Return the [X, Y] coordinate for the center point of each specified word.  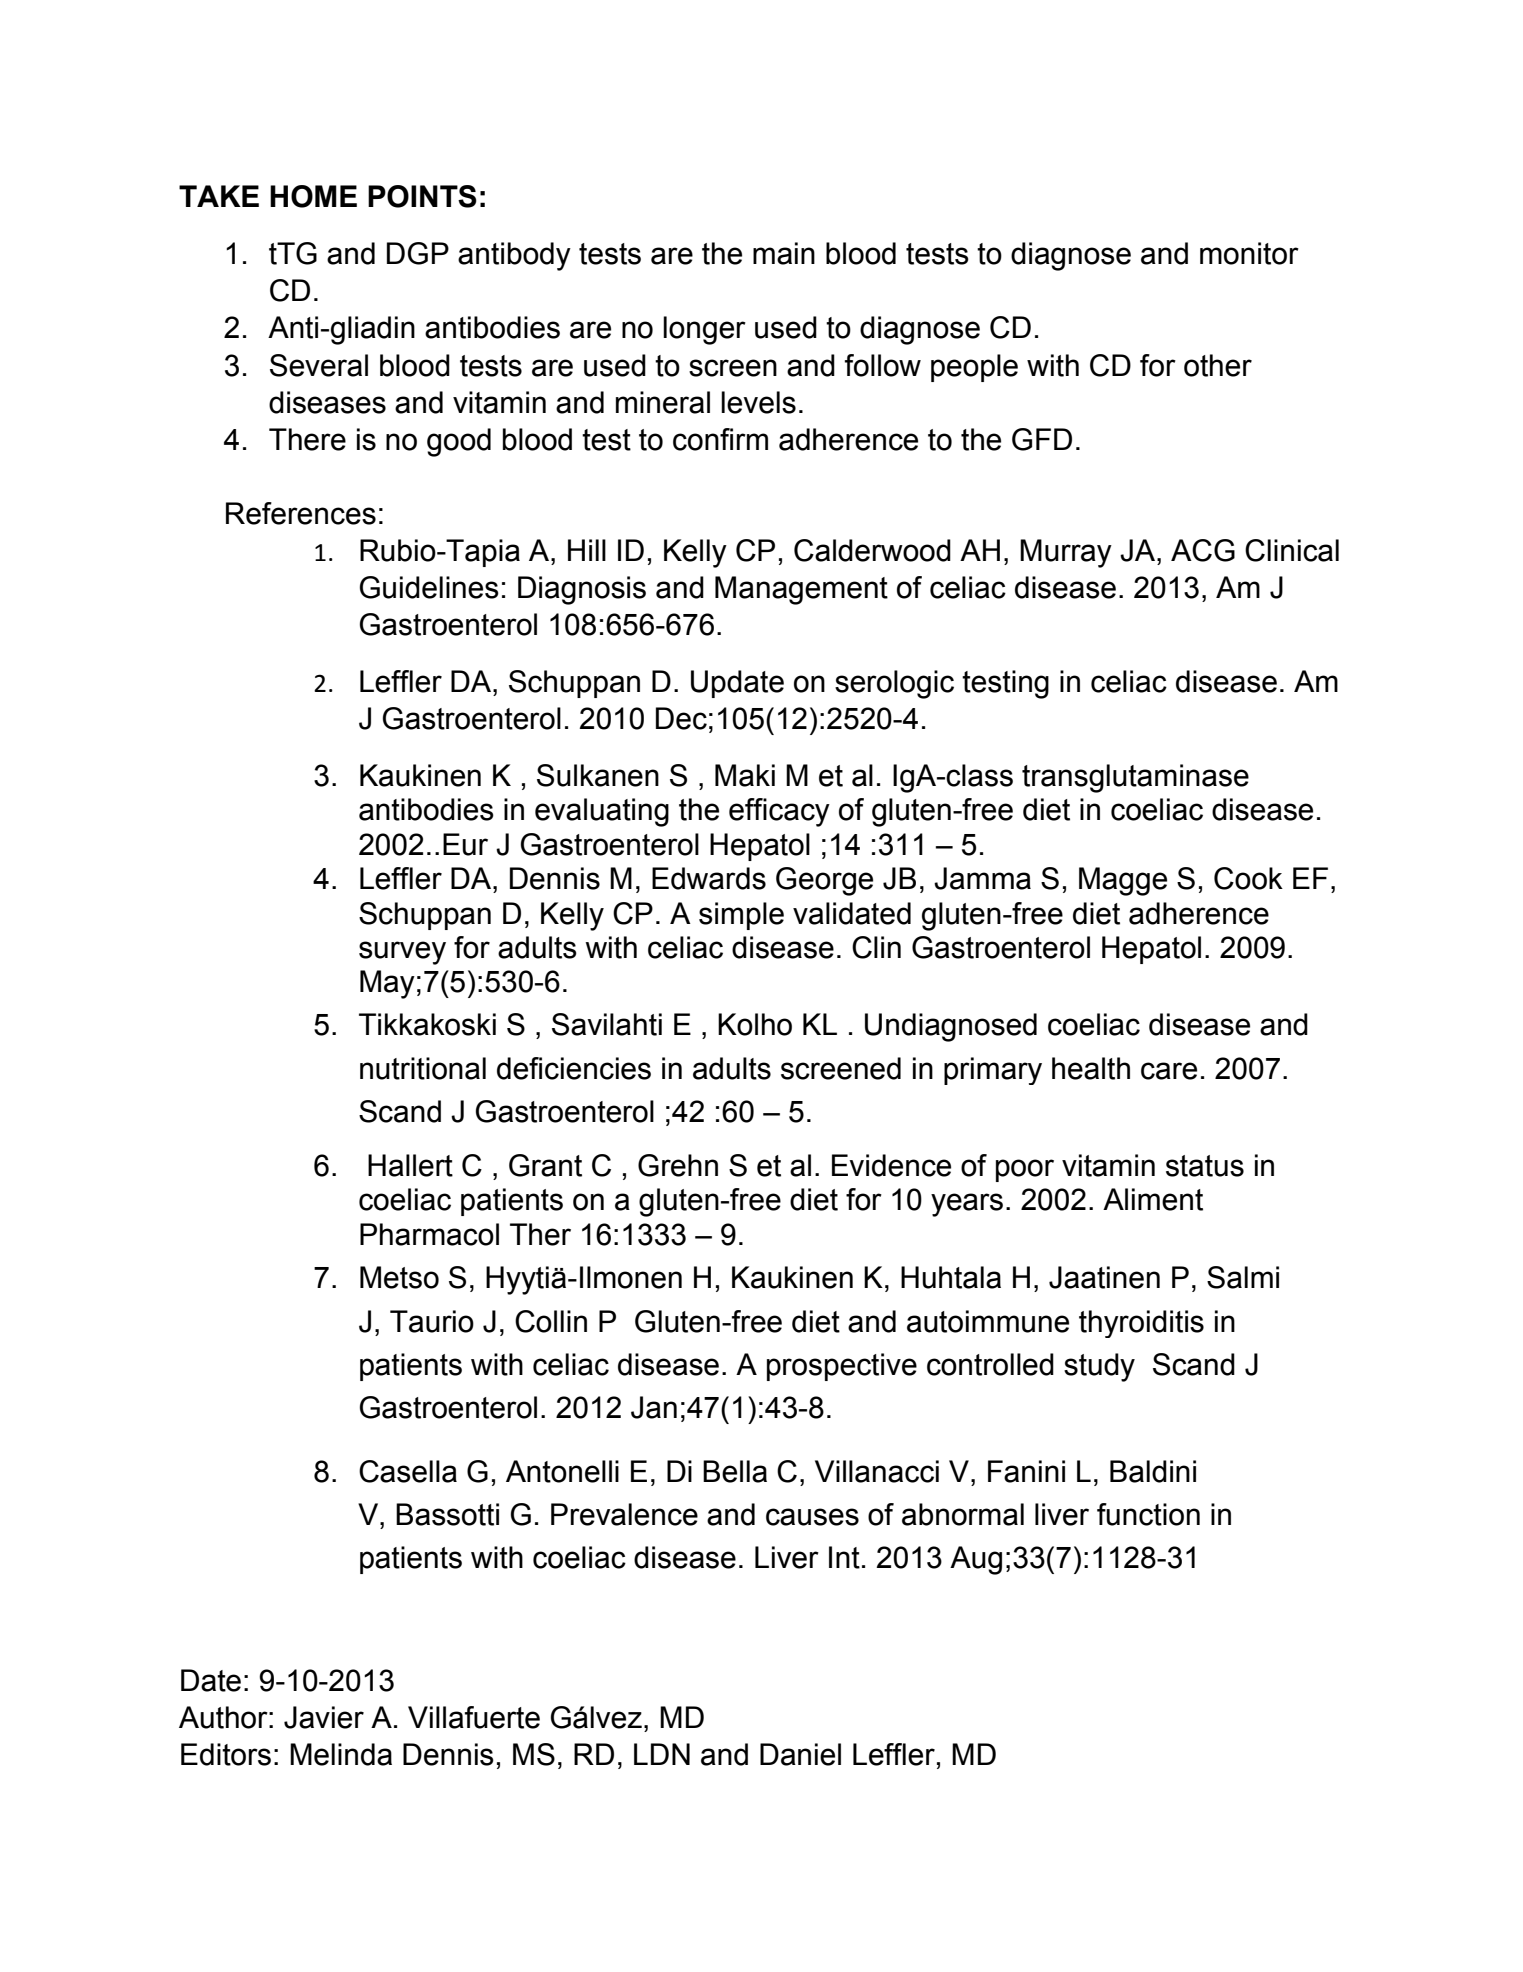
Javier [324, 1717]
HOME [313, 196]
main [784, 253]
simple [741, 916]
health [1091, 1068]
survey [402, 953]
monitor [1249, 253]
